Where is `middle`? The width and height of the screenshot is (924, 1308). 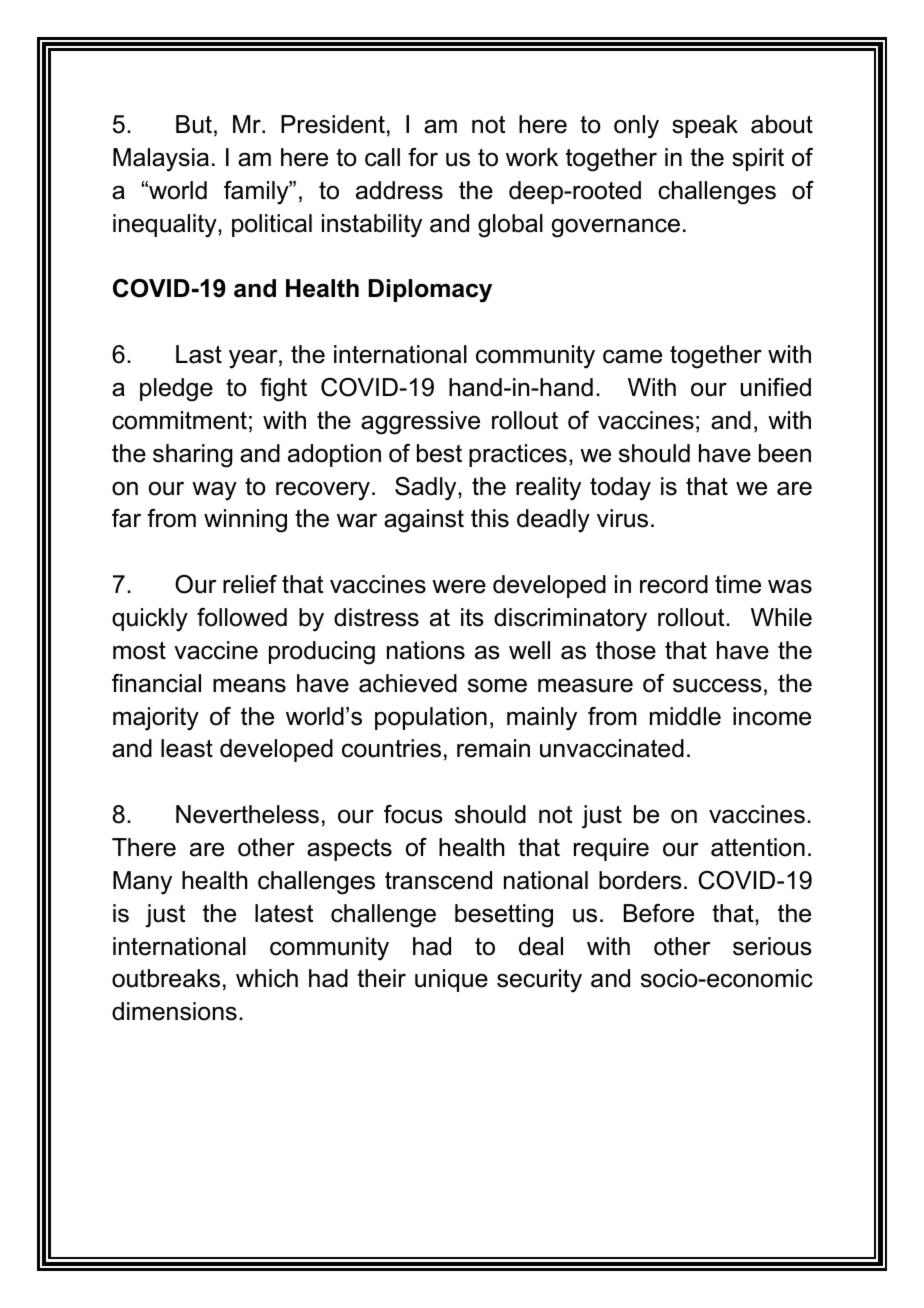 middle is located at coordinates (685, 716).
